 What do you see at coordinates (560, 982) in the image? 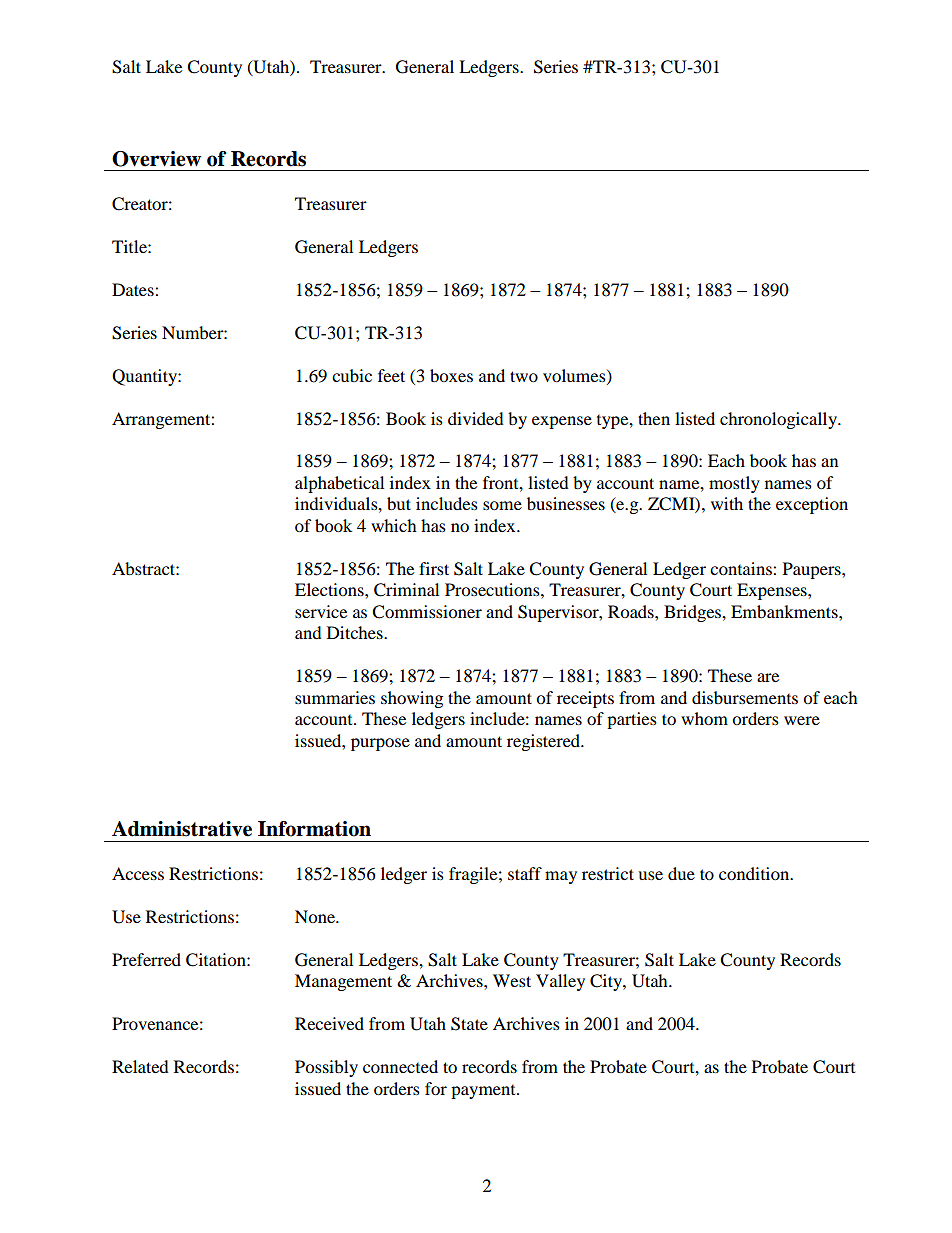
I see `Valley` at bounding box center [560, 982].
